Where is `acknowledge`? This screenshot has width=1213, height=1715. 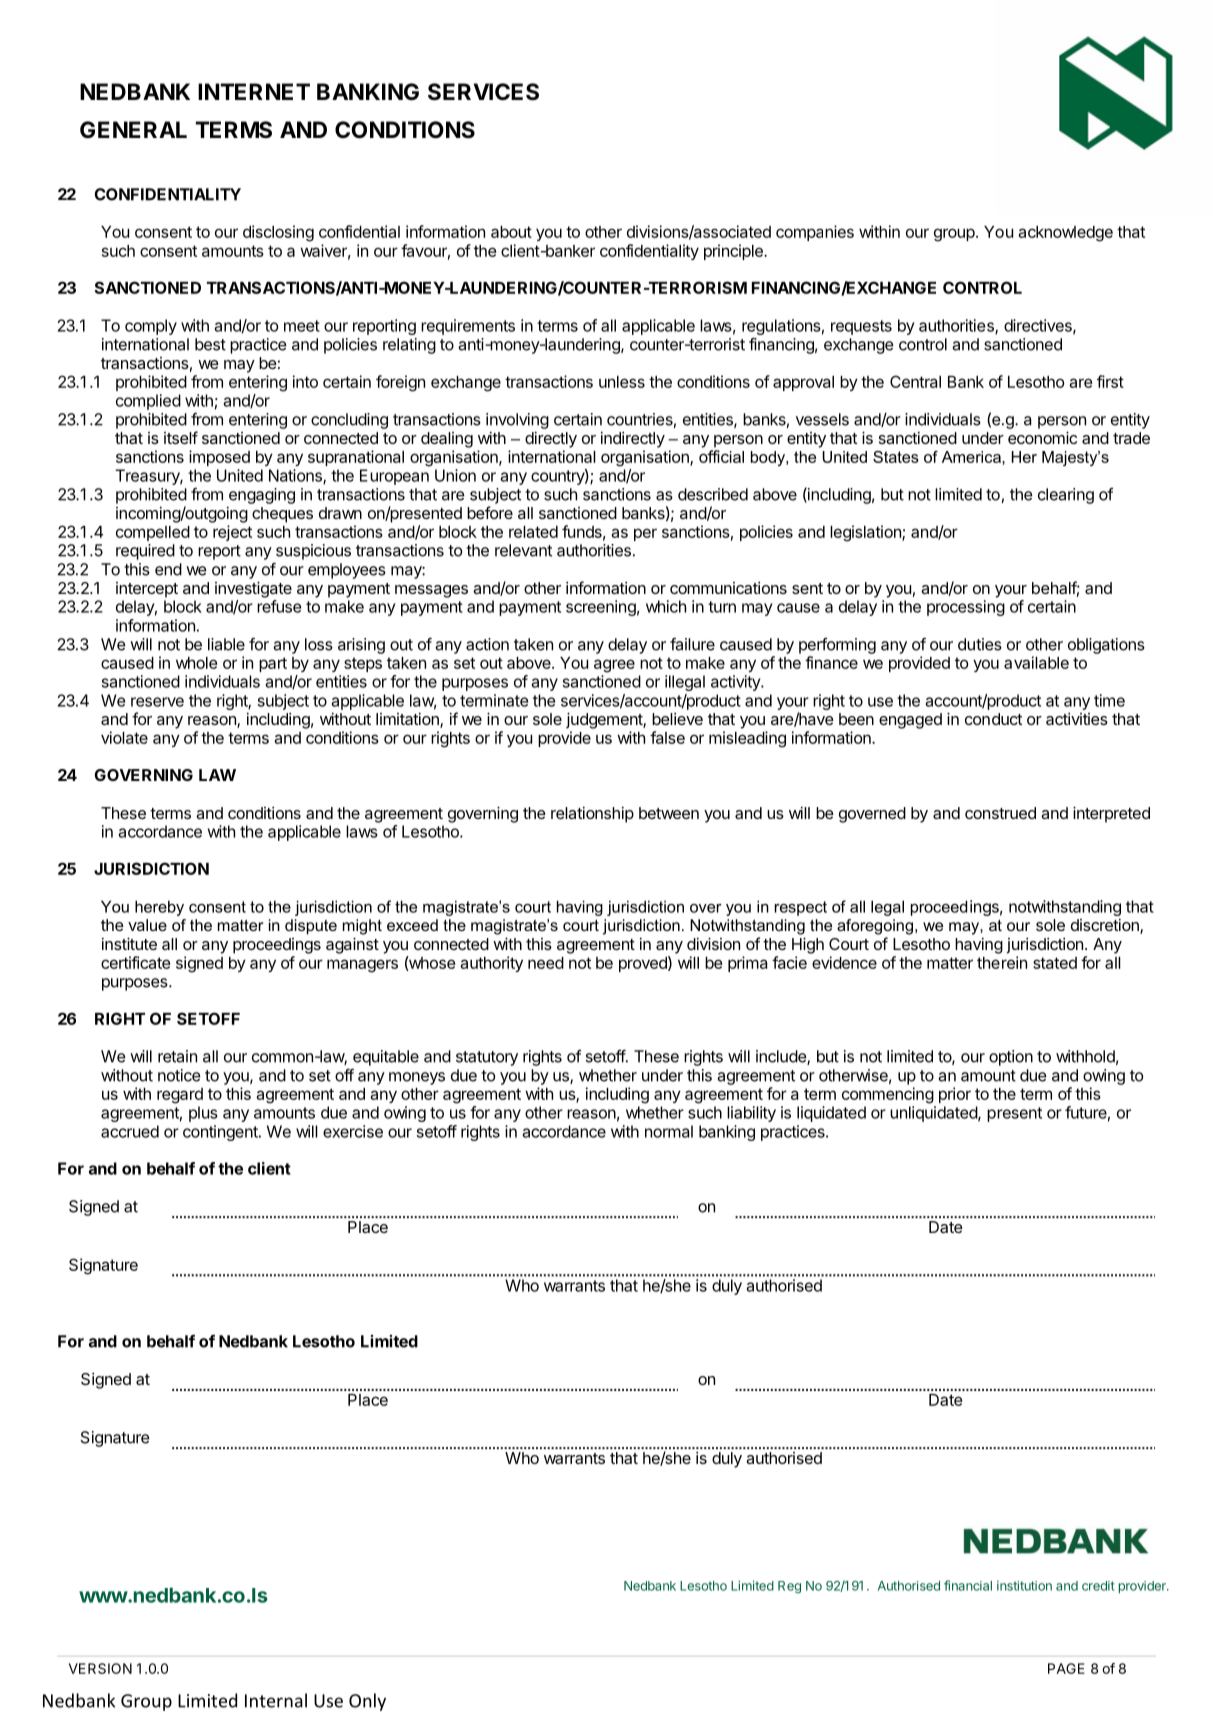
acknowledge is located at coordinates (1065, 234).
